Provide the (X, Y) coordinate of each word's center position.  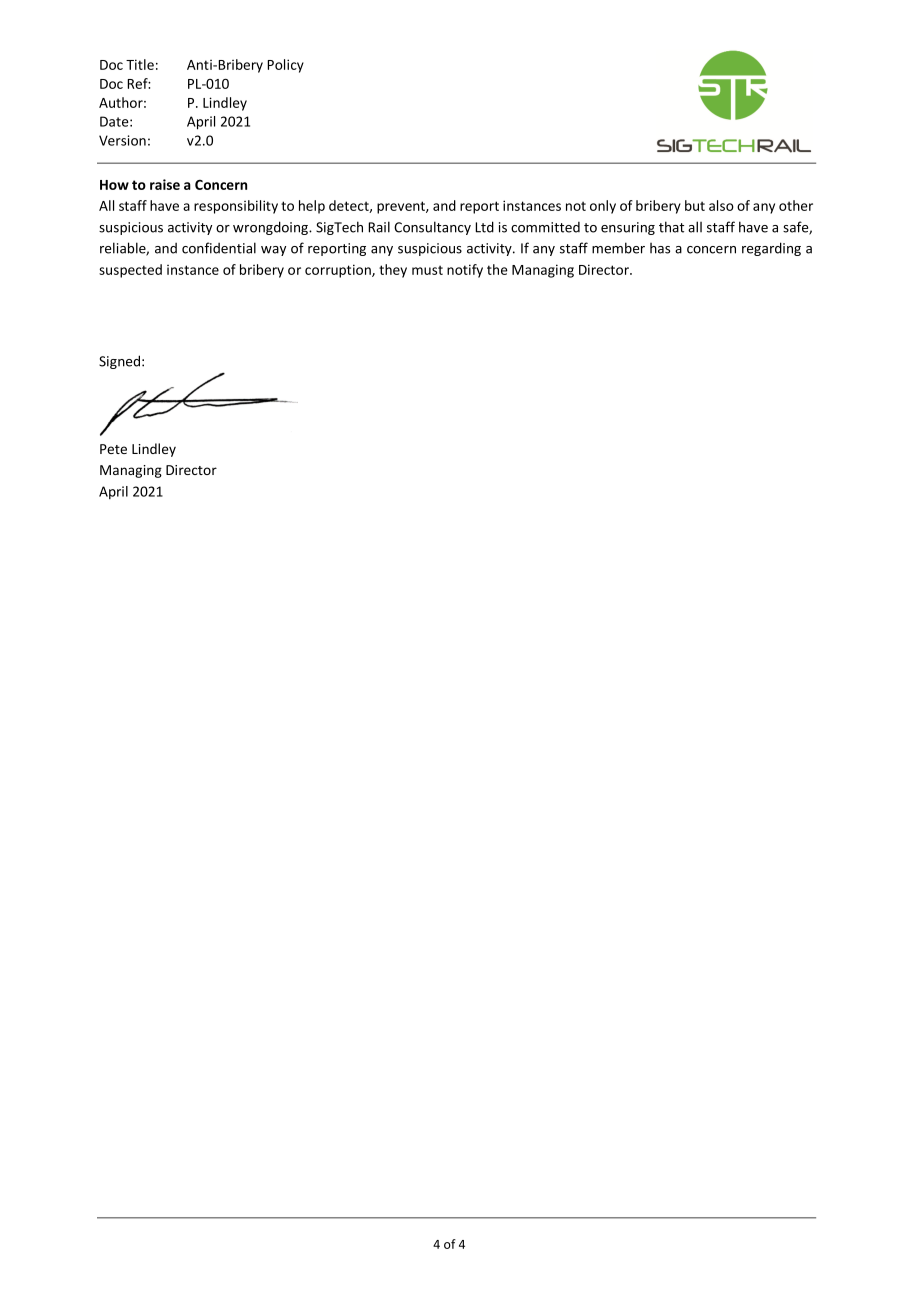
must (427, 270)
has (660, 248)
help (312, 207)
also (721, 205)
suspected (130, 271)
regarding (771, 249)
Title (140, 64)
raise (165, 184)
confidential (219, 248)
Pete (113, 449)
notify (465, 271)
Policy (285, 66)
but (695, 205)
